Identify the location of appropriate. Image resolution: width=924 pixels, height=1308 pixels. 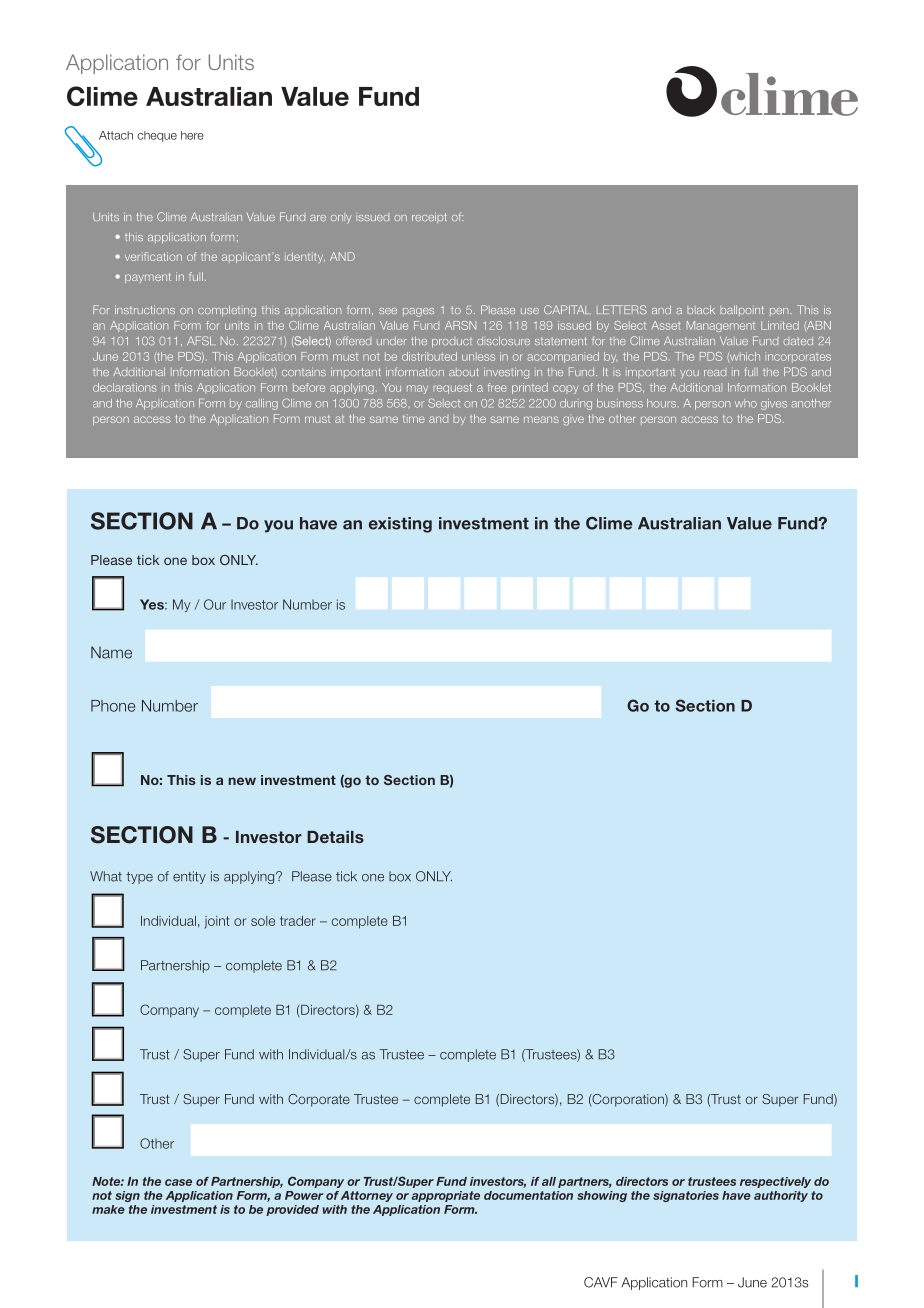
(445, 1196).
